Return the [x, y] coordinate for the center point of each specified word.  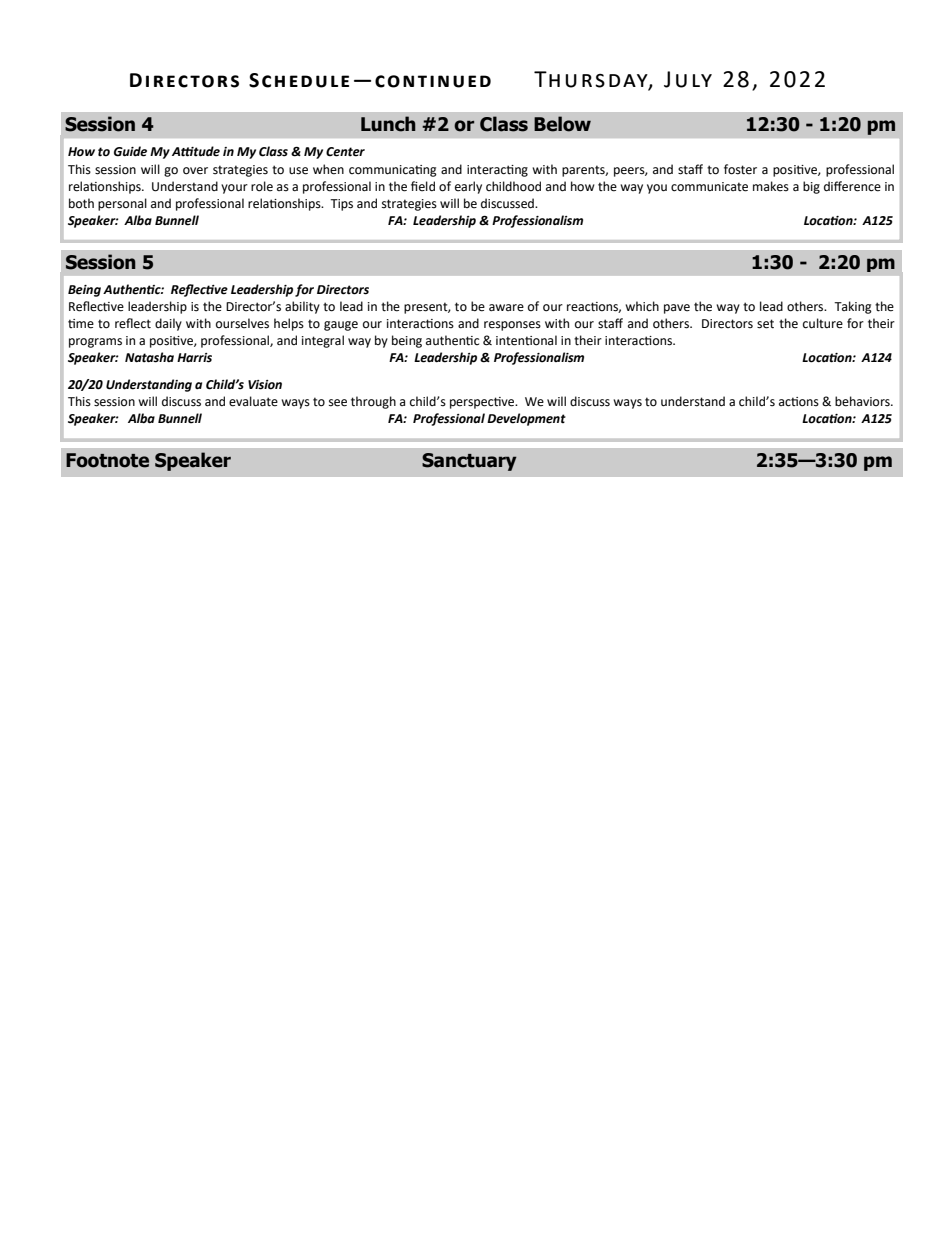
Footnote [107, 460]
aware [506, 308]
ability [302, 307]
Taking [853, 307]
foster [740, 169]
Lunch [388, 124]
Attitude [196, 151]
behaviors [863, 401]
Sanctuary [469, 462]
